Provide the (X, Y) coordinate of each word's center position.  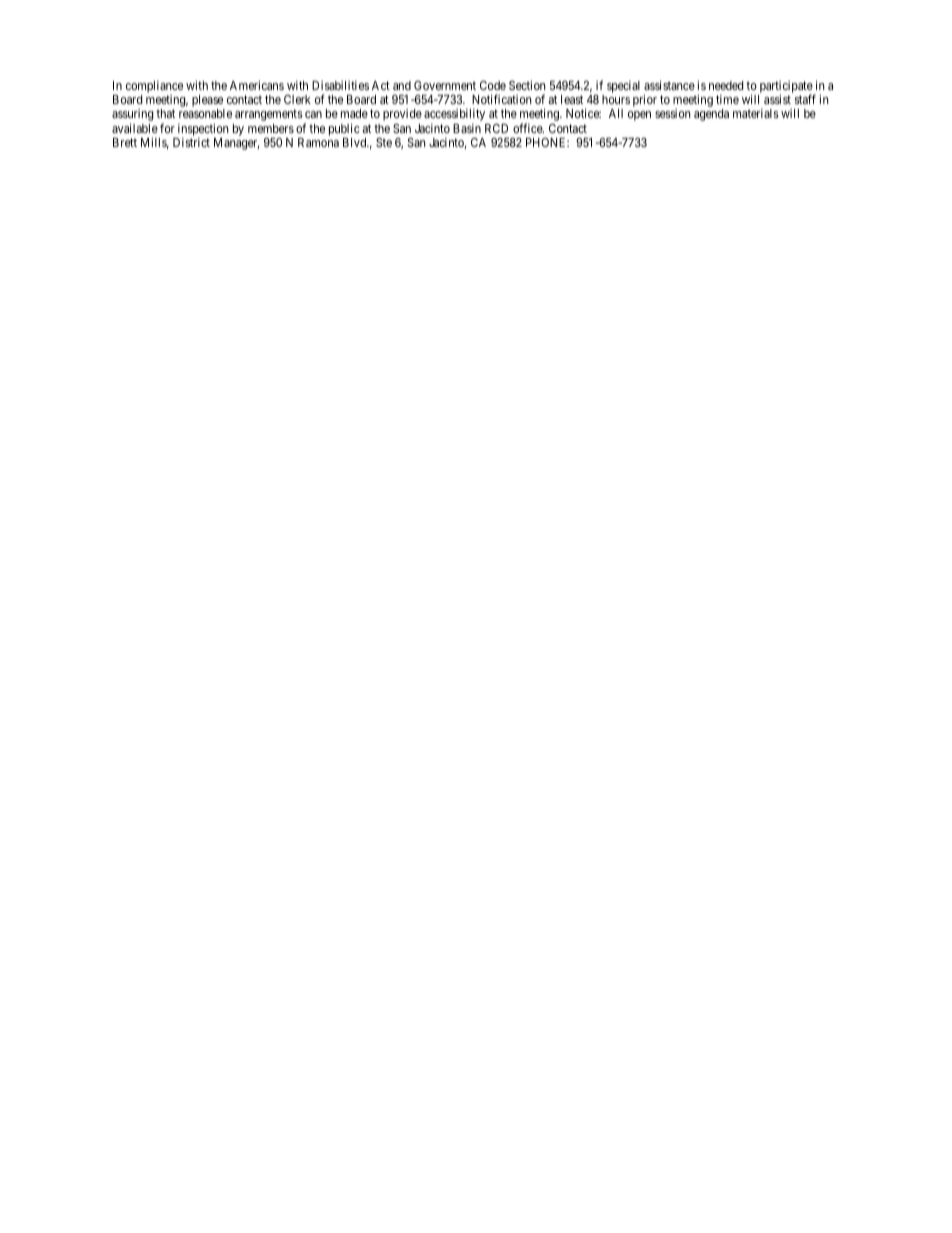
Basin (467, 128)
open (639, 116)
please (208, 102)
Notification (502, 99)
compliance (154, 86)
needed (726, 85)
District (191, 142)
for (167, 128)
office (528, 128)
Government (445, 85)
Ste (384, 142)
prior (645, 100)
